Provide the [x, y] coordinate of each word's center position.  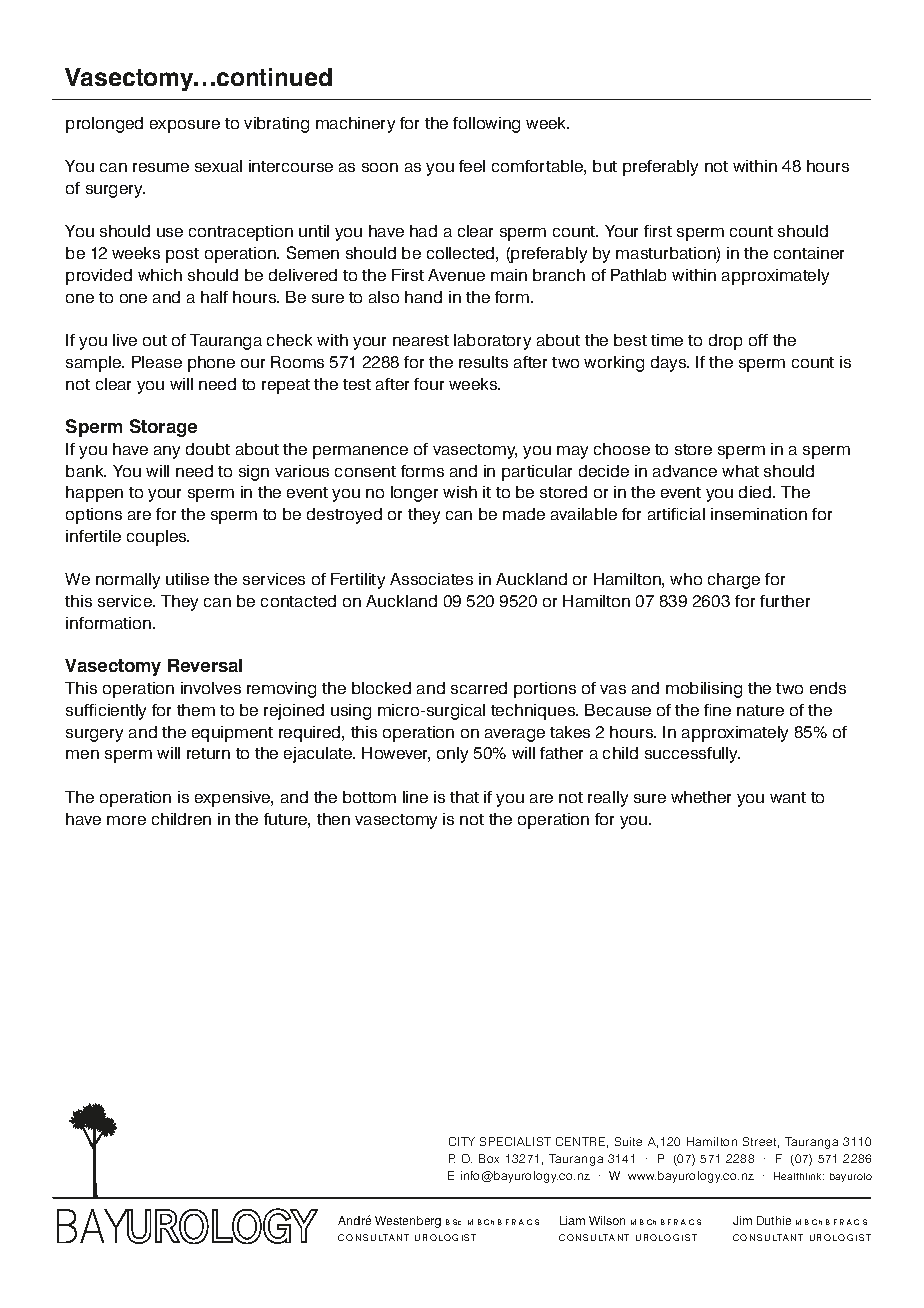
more [126, 820]
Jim [742, 1220]
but [605, 166]
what [740, 471]
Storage [163, 428]
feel [472, 166]
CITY [462, 1141]
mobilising [704, 690]
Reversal [205, 665]
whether [701, 797]
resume [161, 167]
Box [489, 1158]
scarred [479, 688]
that [464, 797]
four [429, 384]
